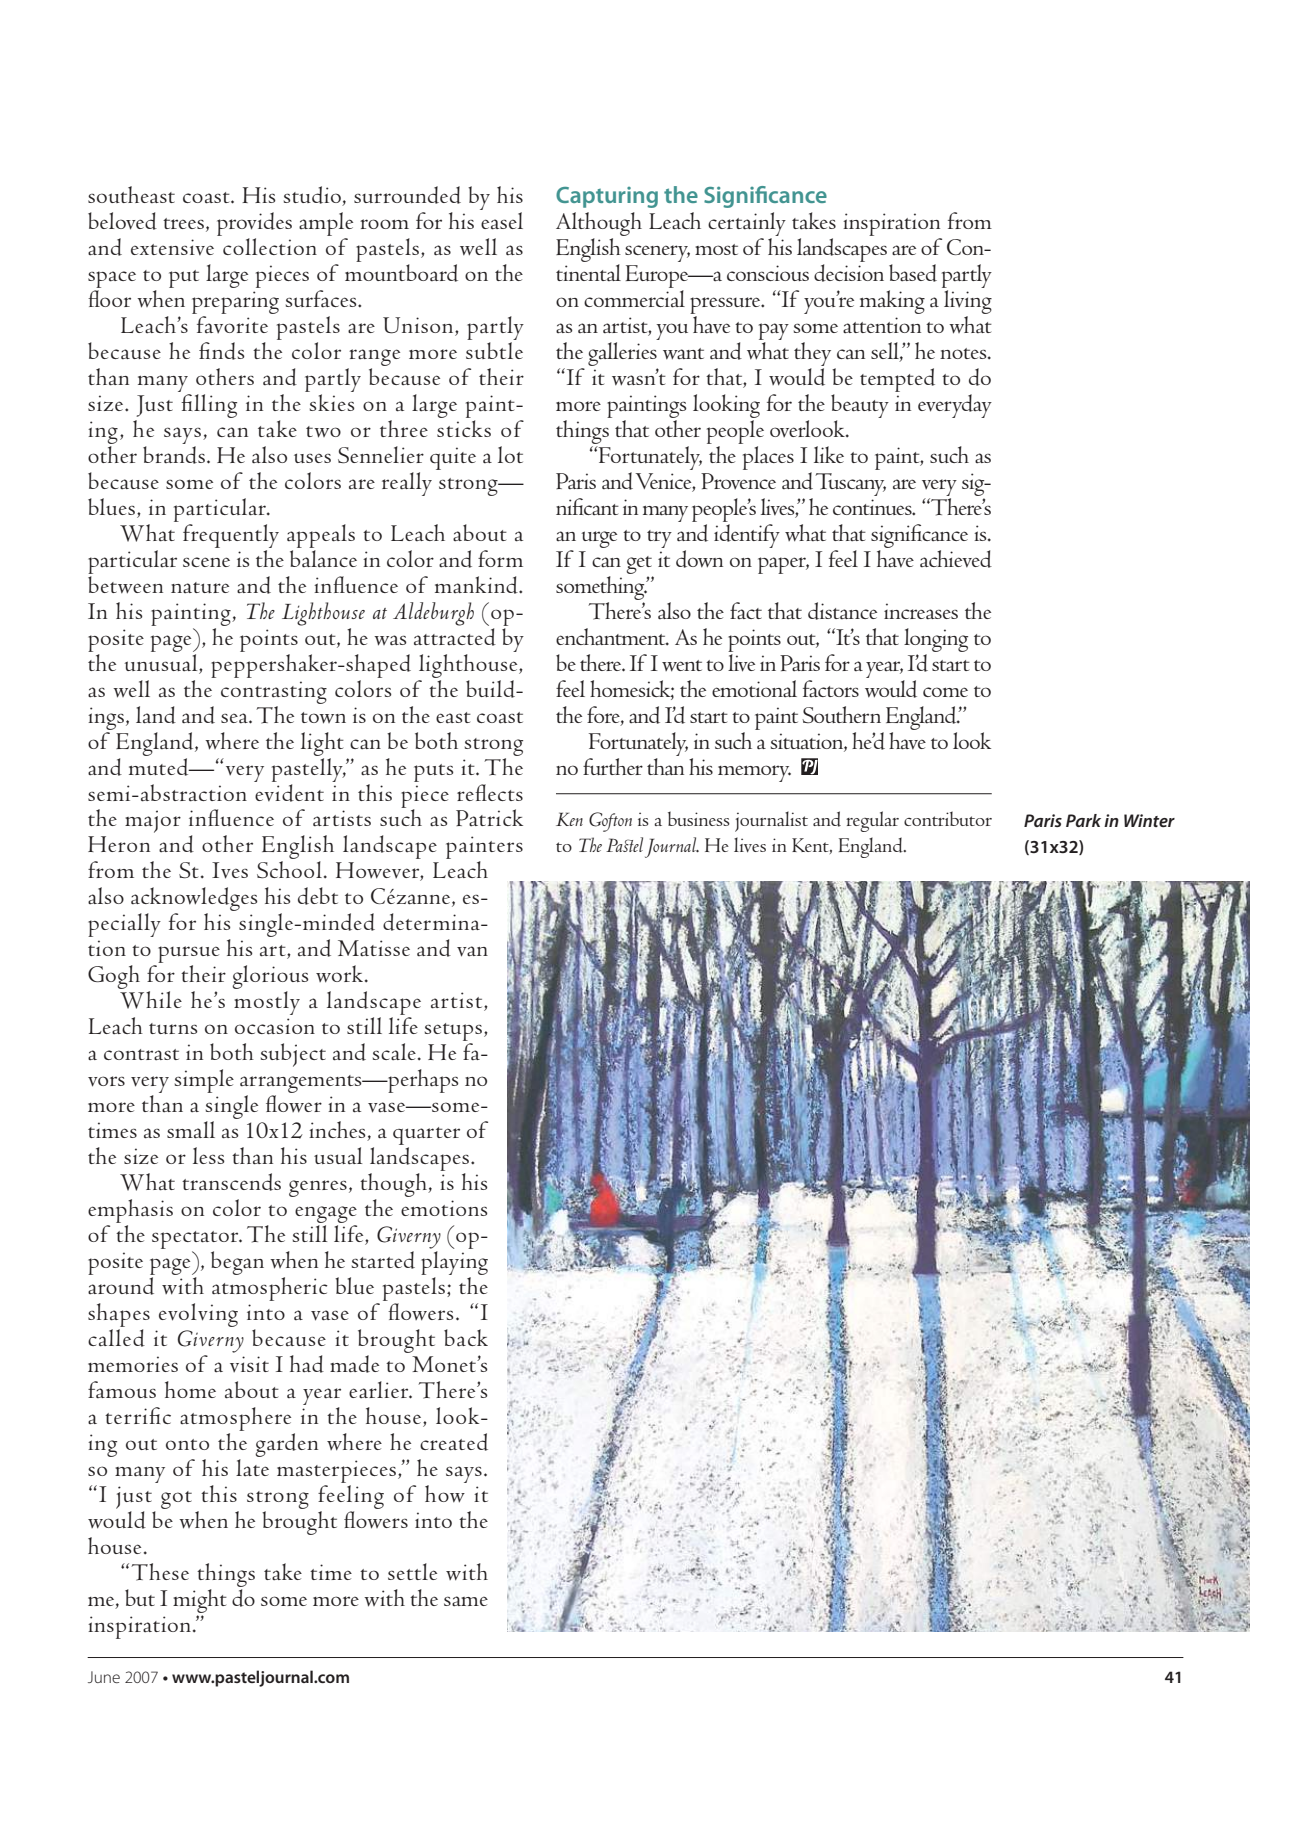 Image resolution: width=1289 pixels, height=1822 pixels. What do you see at coordinates (682, 666) in the image?
I see `went` at bounding box center [682, 666].
